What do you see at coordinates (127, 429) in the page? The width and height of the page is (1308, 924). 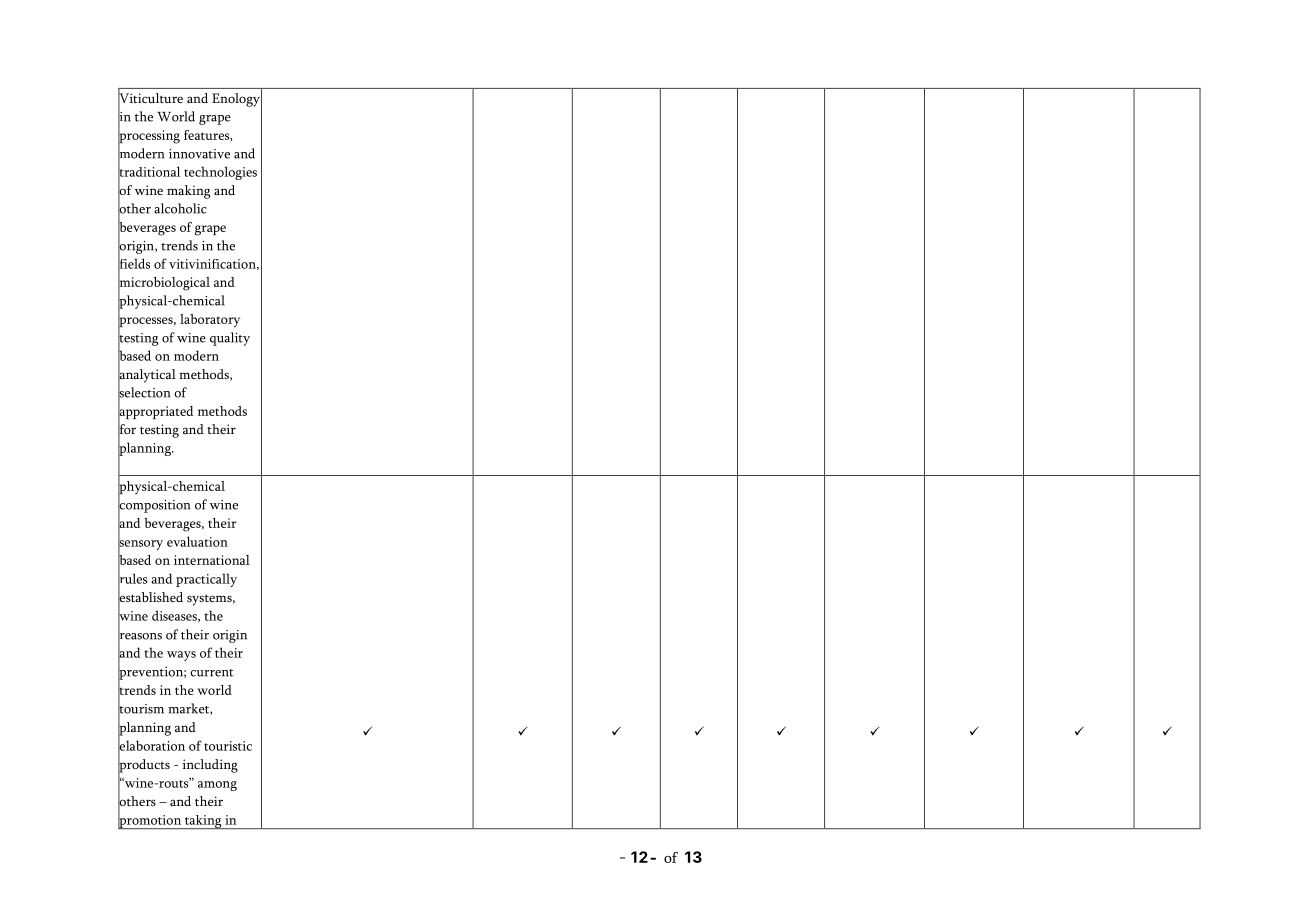 I see `for` at bounding box center [127, 429].
